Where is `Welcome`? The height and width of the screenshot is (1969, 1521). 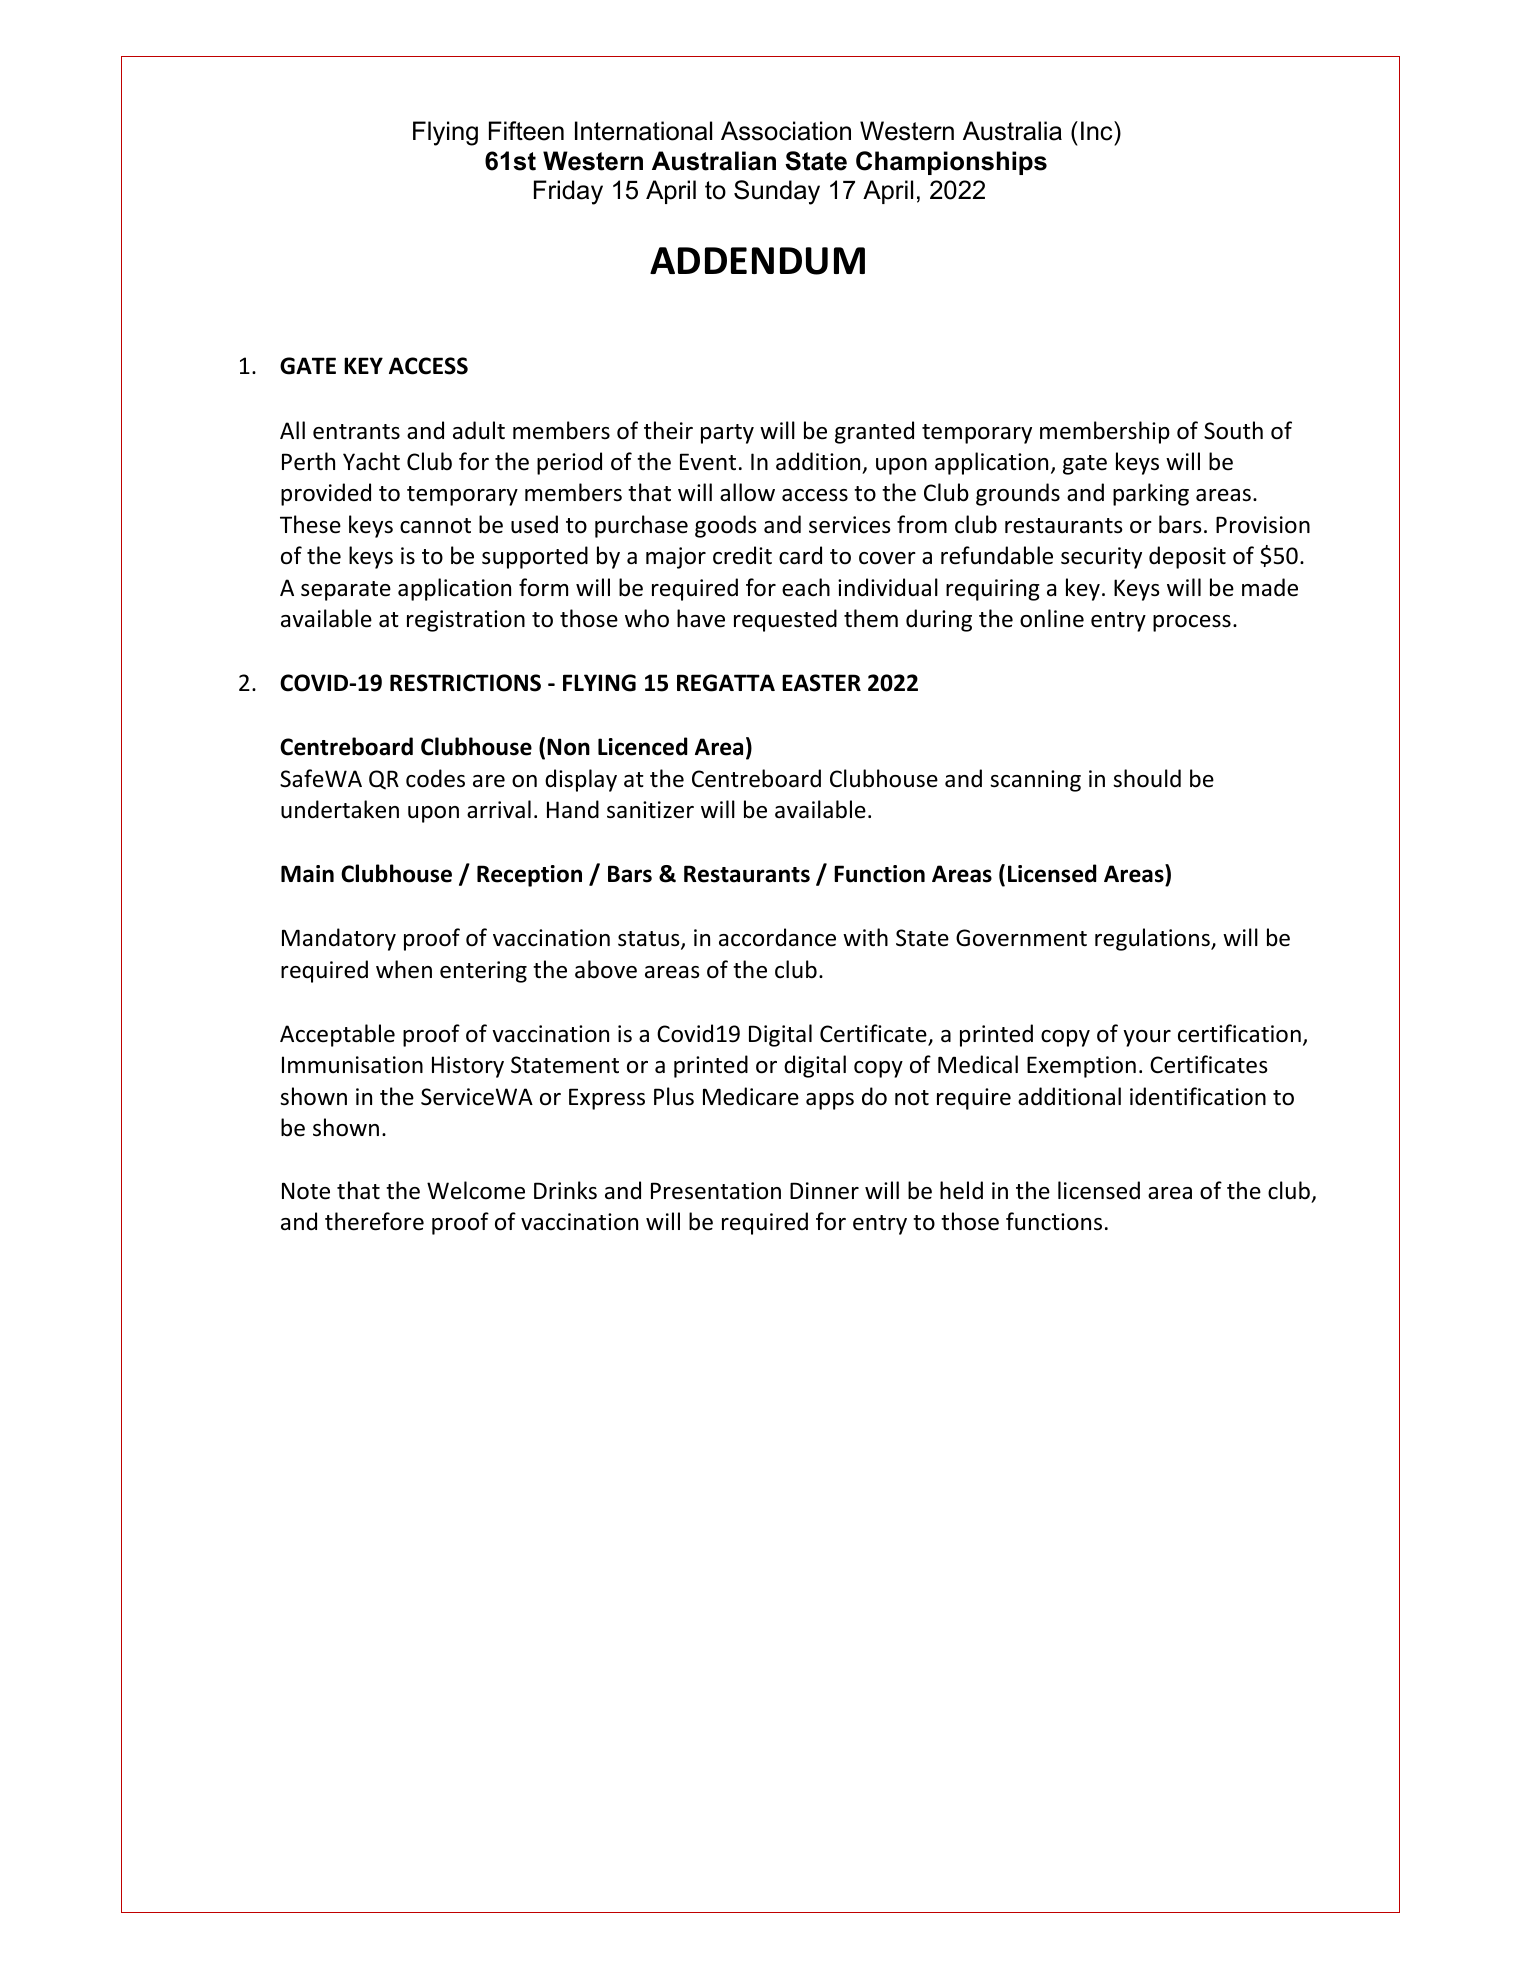 Welcome is located at coordinates (476, 1190).
